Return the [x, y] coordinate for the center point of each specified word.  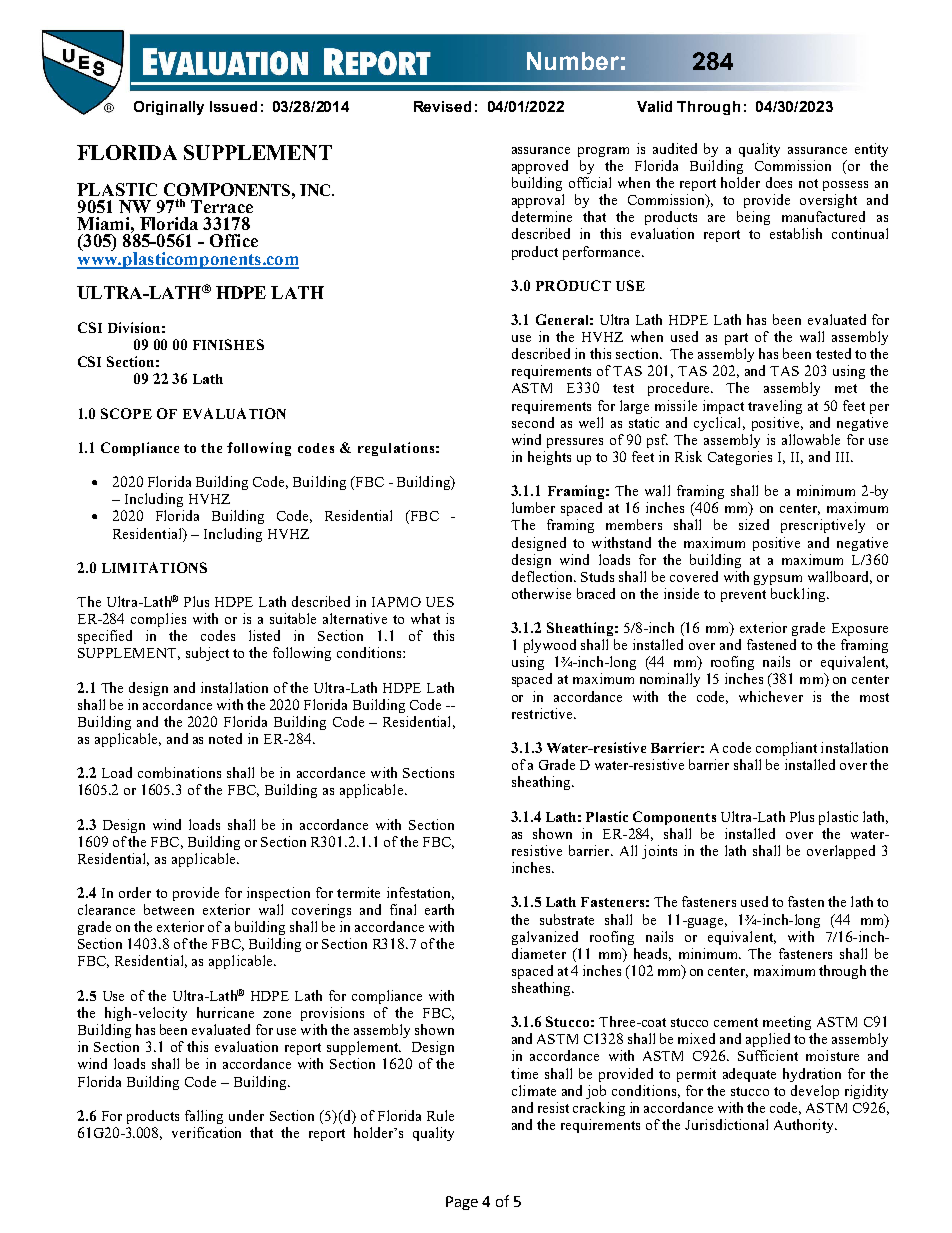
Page [462, 1203]
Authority [805, 1126]
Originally [169, 108]
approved [540, 167]
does [779, 182]
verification [206, 1132]
